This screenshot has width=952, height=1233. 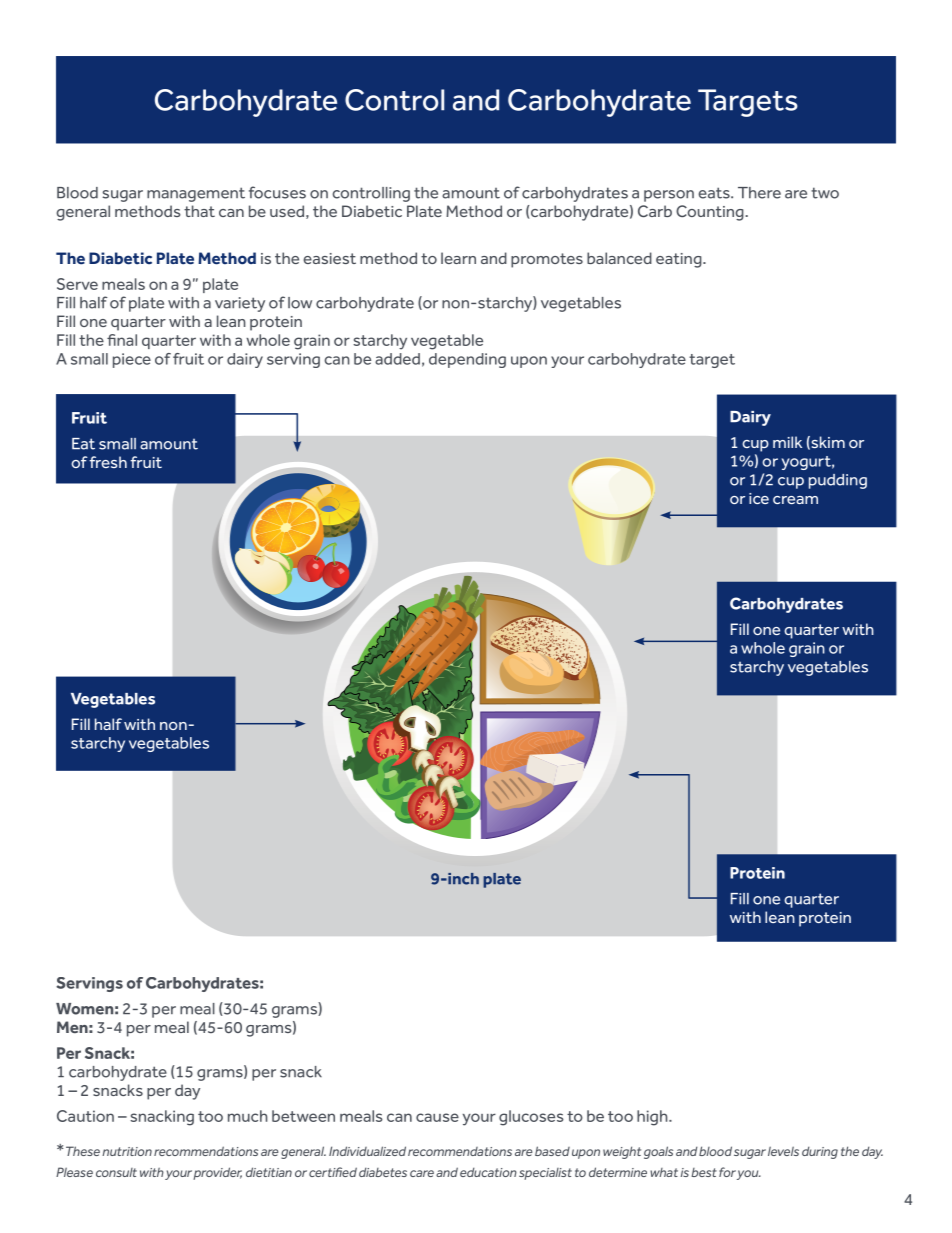 I want to click on depending, so click(x=467, y=360).
